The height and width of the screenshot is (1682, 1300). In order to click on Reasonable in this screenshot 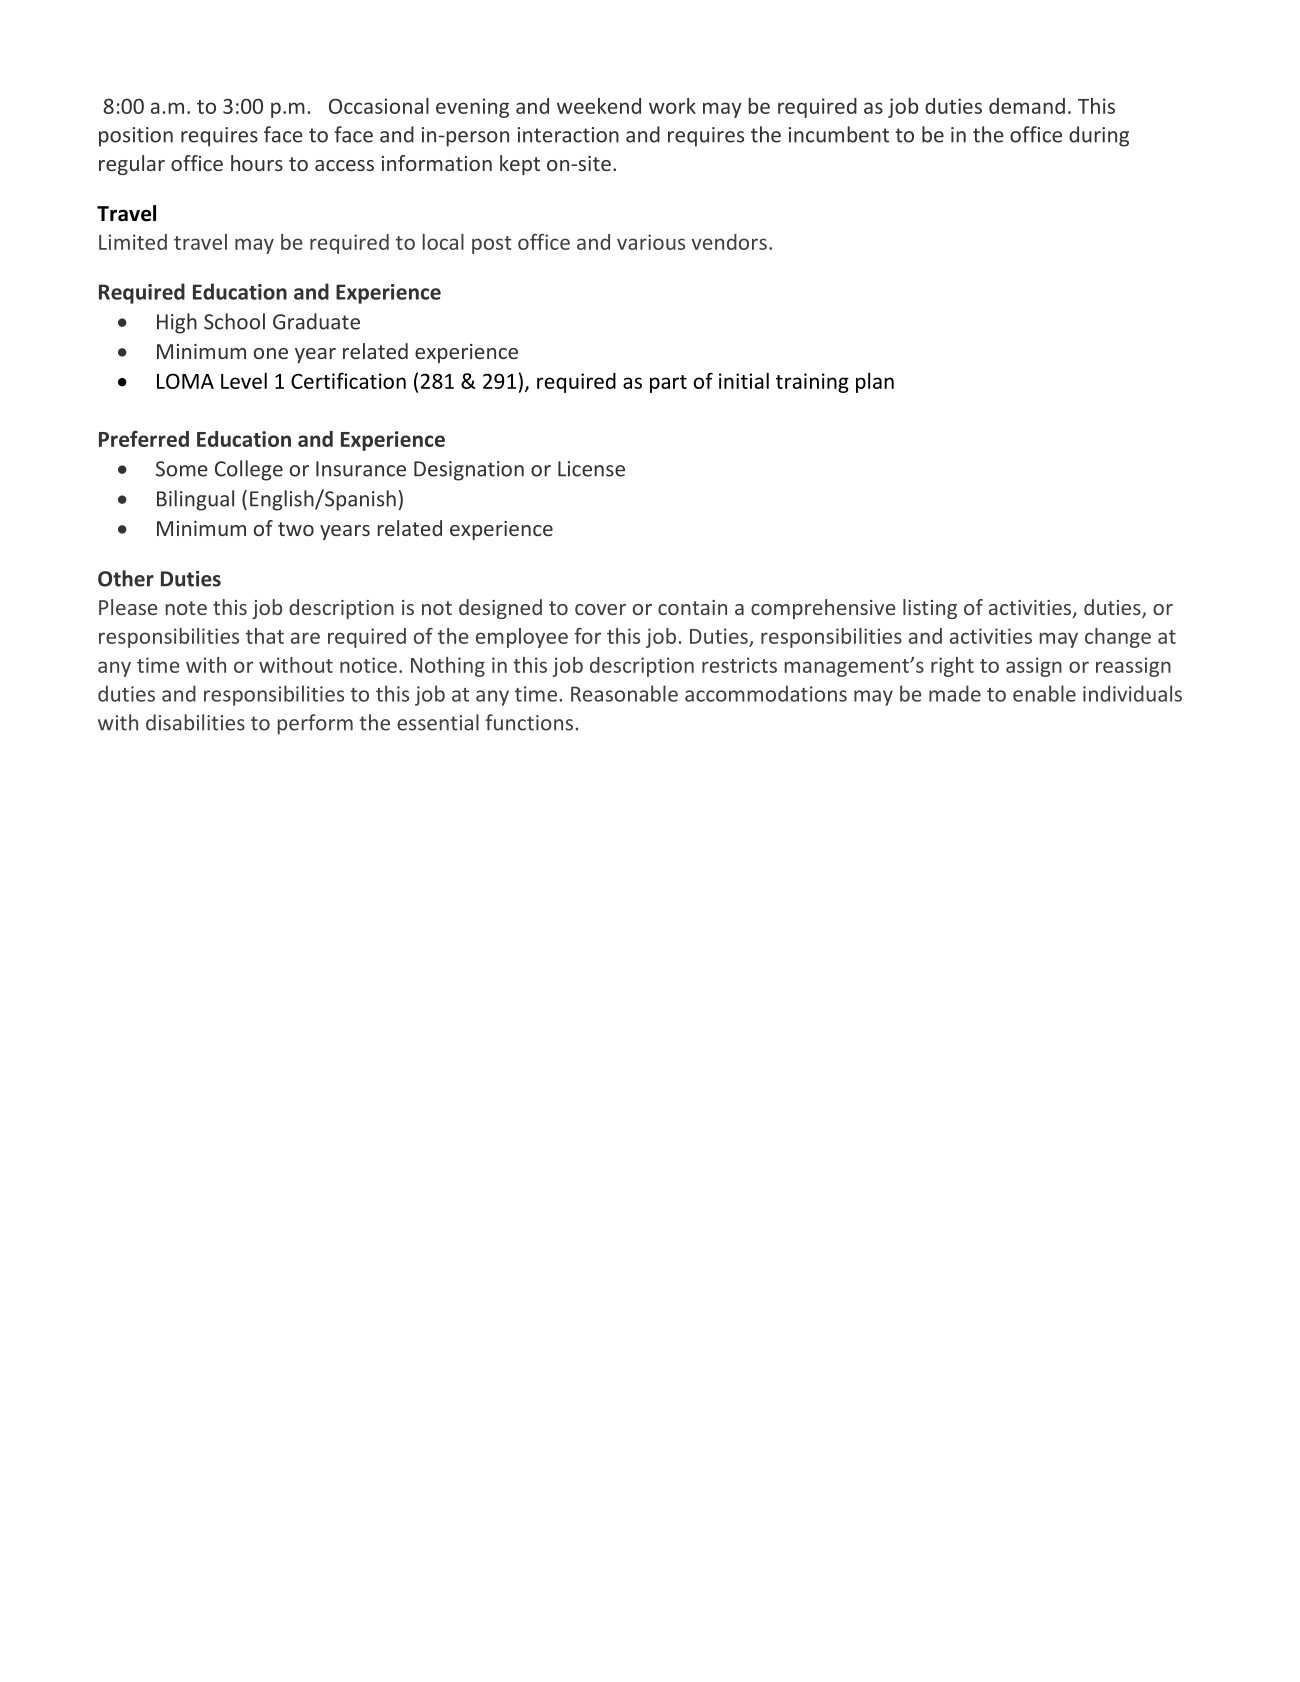, I will do `click(624, 693)`.
